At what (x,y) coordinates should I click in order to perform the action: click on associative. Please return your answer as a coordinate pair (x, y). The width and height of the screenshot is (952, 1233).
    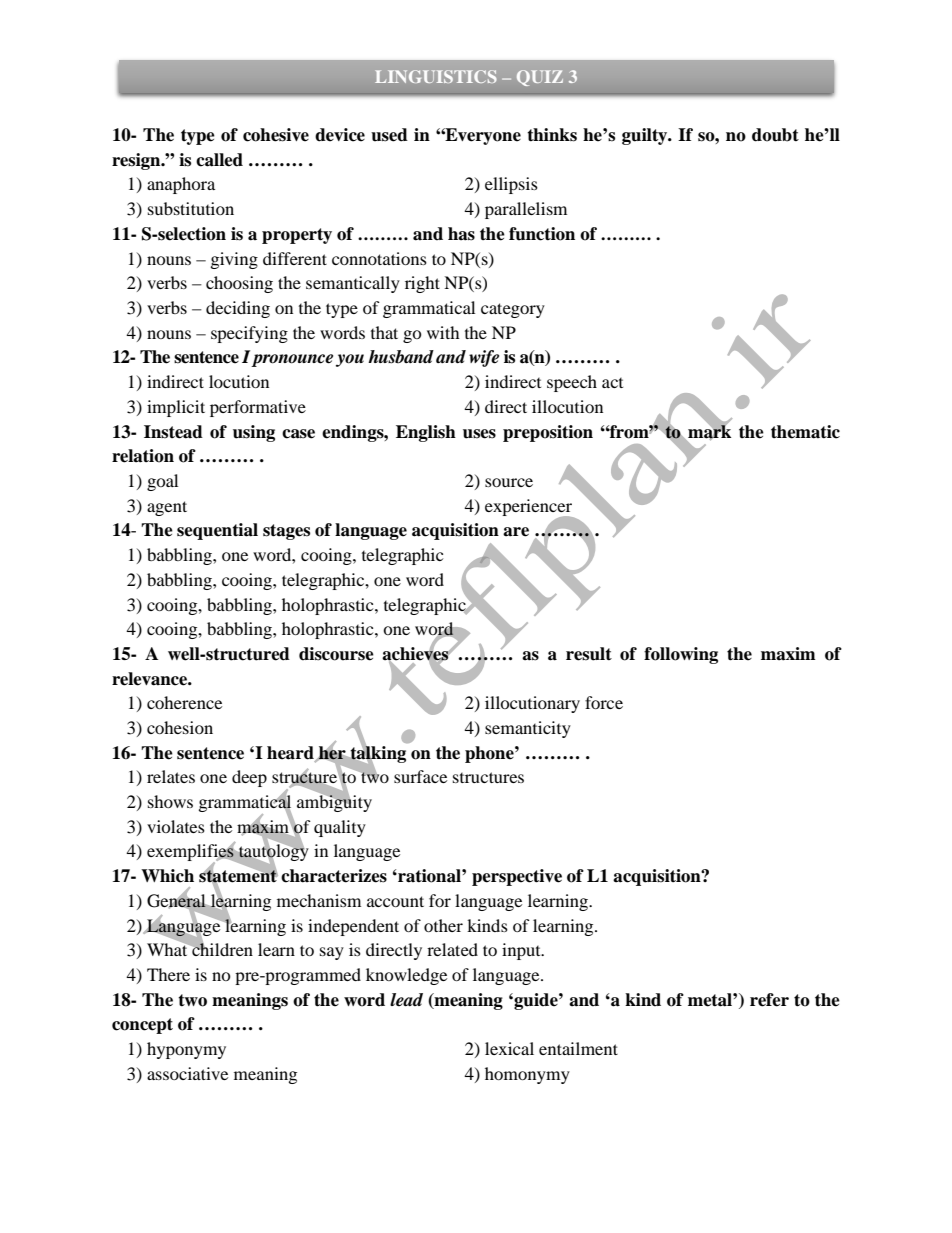
    Looking at the image, I should click on (187, 1073).
